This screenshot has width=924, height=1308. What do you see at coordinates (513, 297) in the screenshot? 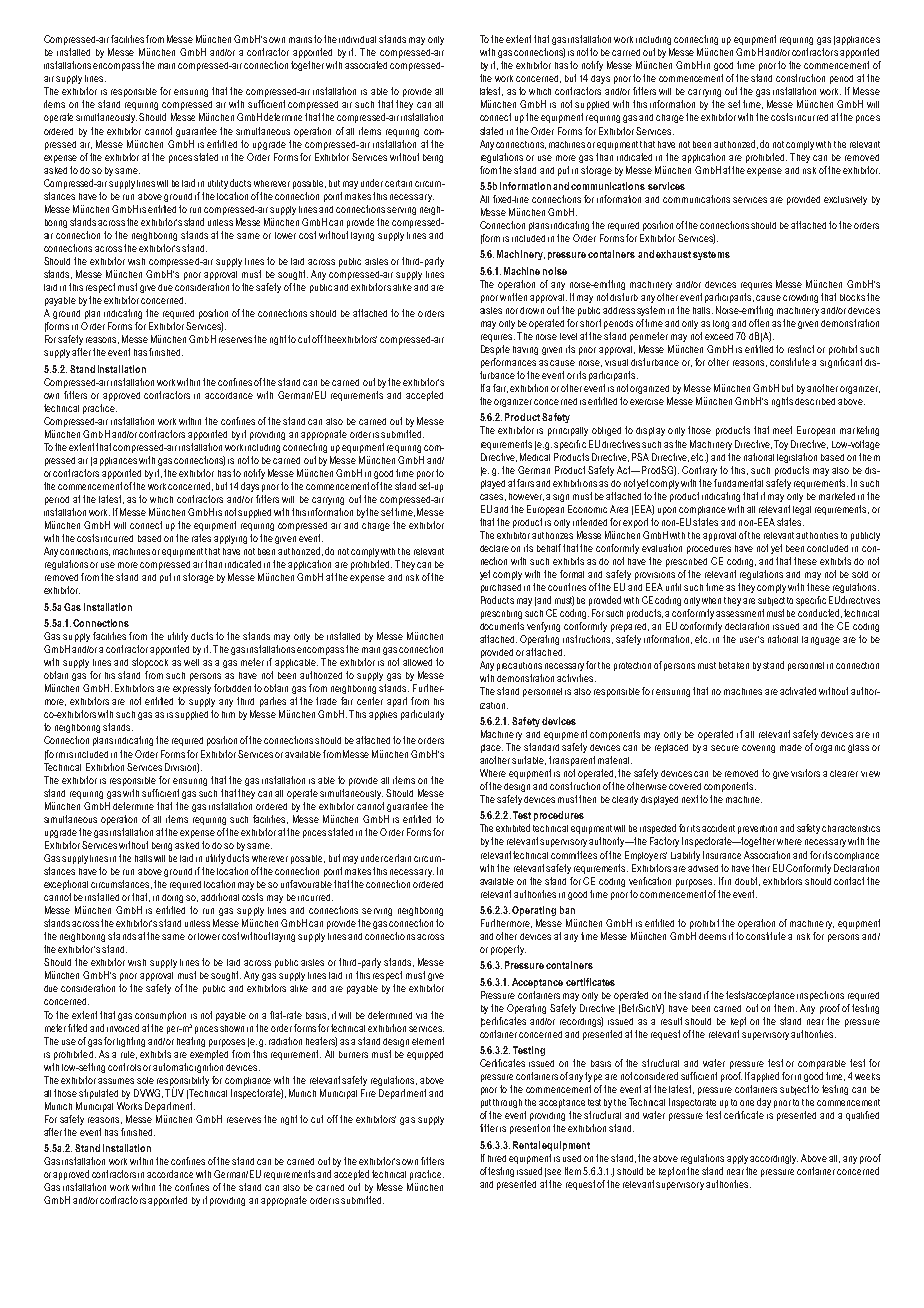
I see `written` at bounding box center [513, 297].
